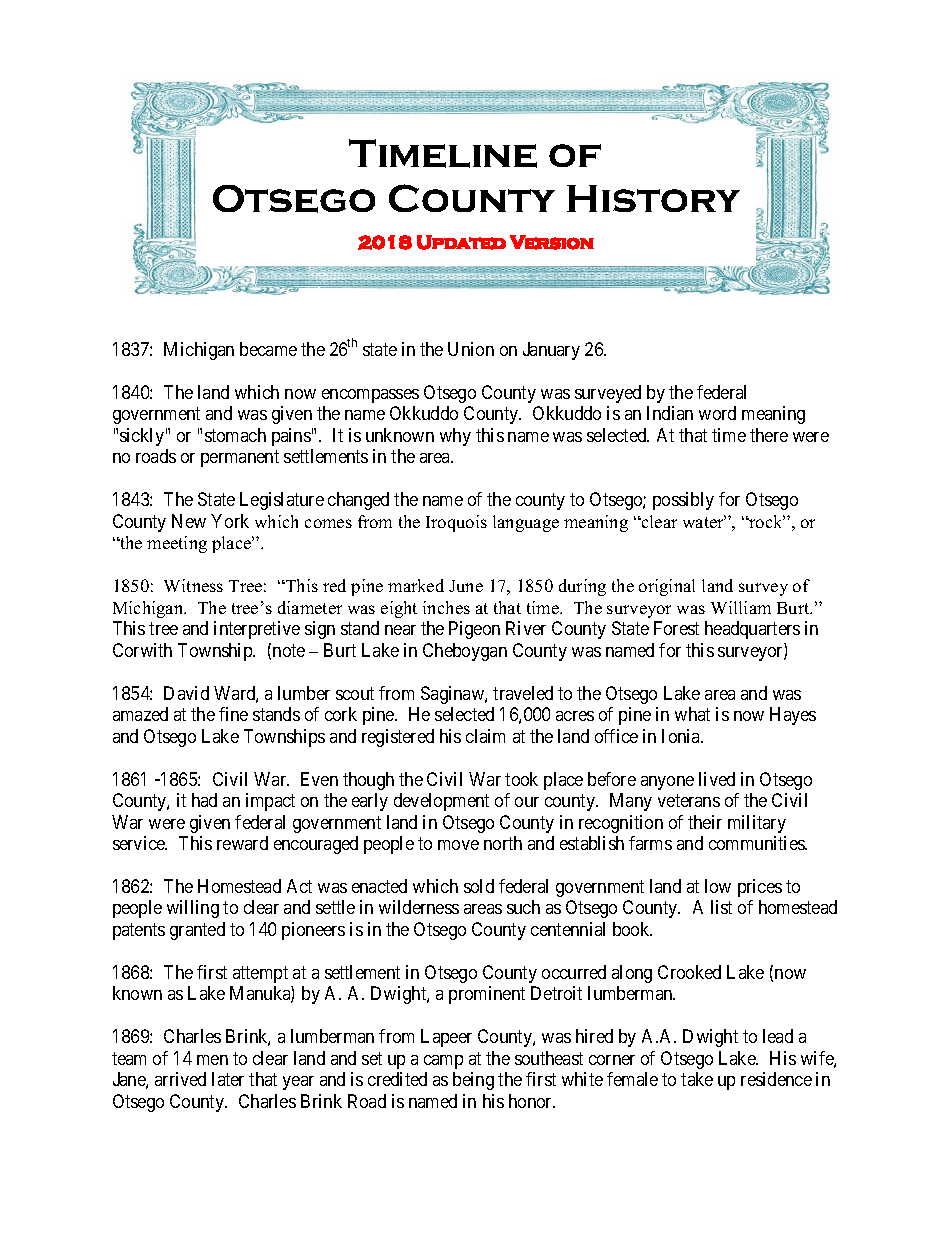 This screenshot has height=1233, width=952. What do you see at coordinates (268, 349) in the screenshot?
I see `became` at bounding box center [268, 349].
